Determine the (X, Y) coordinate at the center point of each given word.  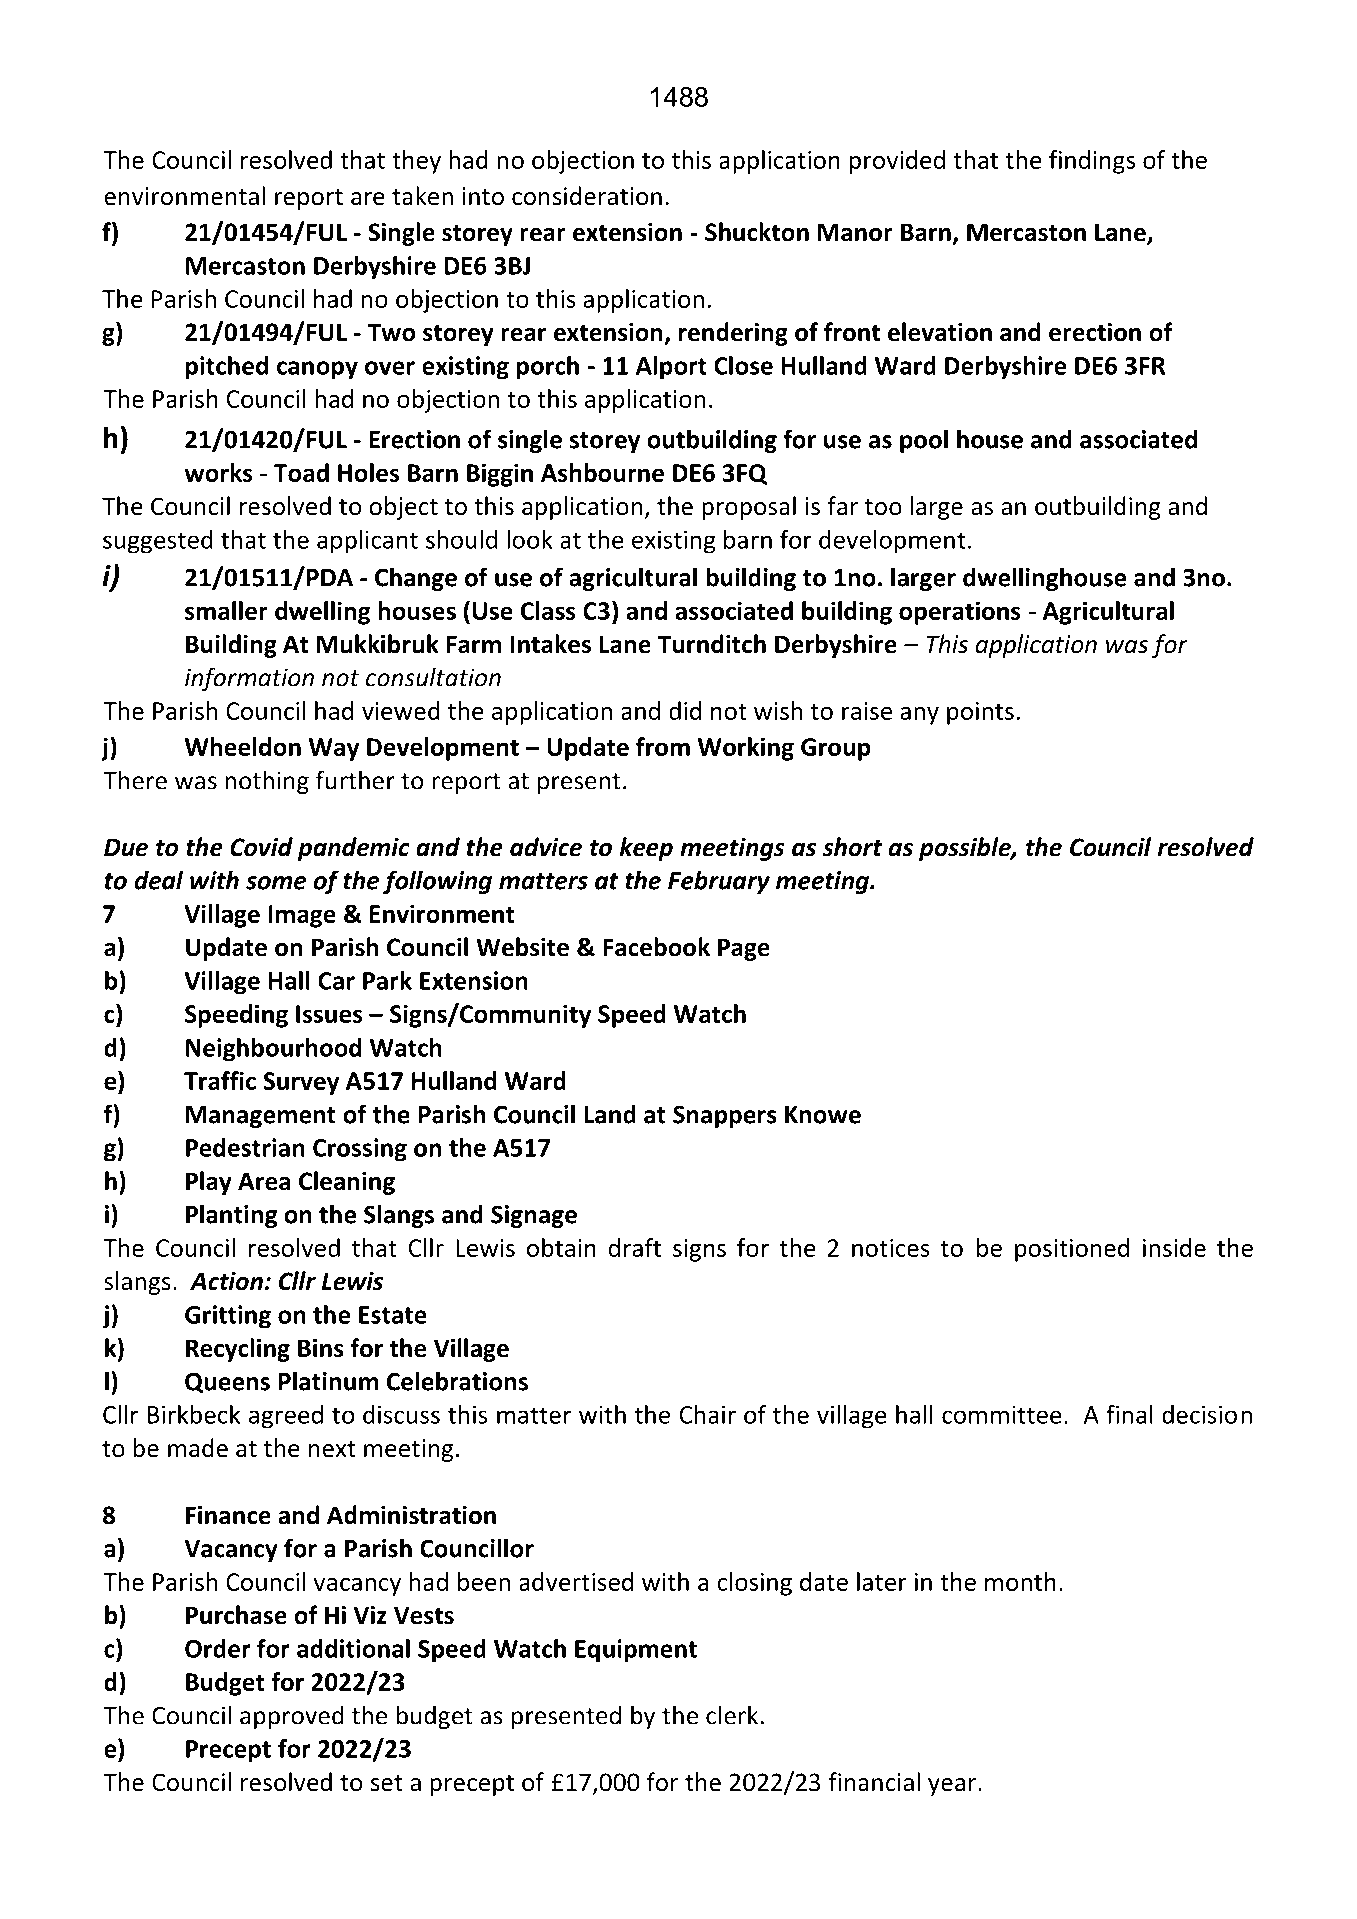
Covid (261, 847)
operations (960, 613)
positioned (1072, 1250)
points (980, 713)
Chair (708, 1414)
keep (646, 849)
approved (292, 1717)
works (218, 472)
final (1129, 1414)
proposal (749, 508)
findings (1092, 162)
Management (261, 1117)
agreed (286, 1417)
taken (422, 196)
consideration (587, 196)
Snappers (725, 1116)
